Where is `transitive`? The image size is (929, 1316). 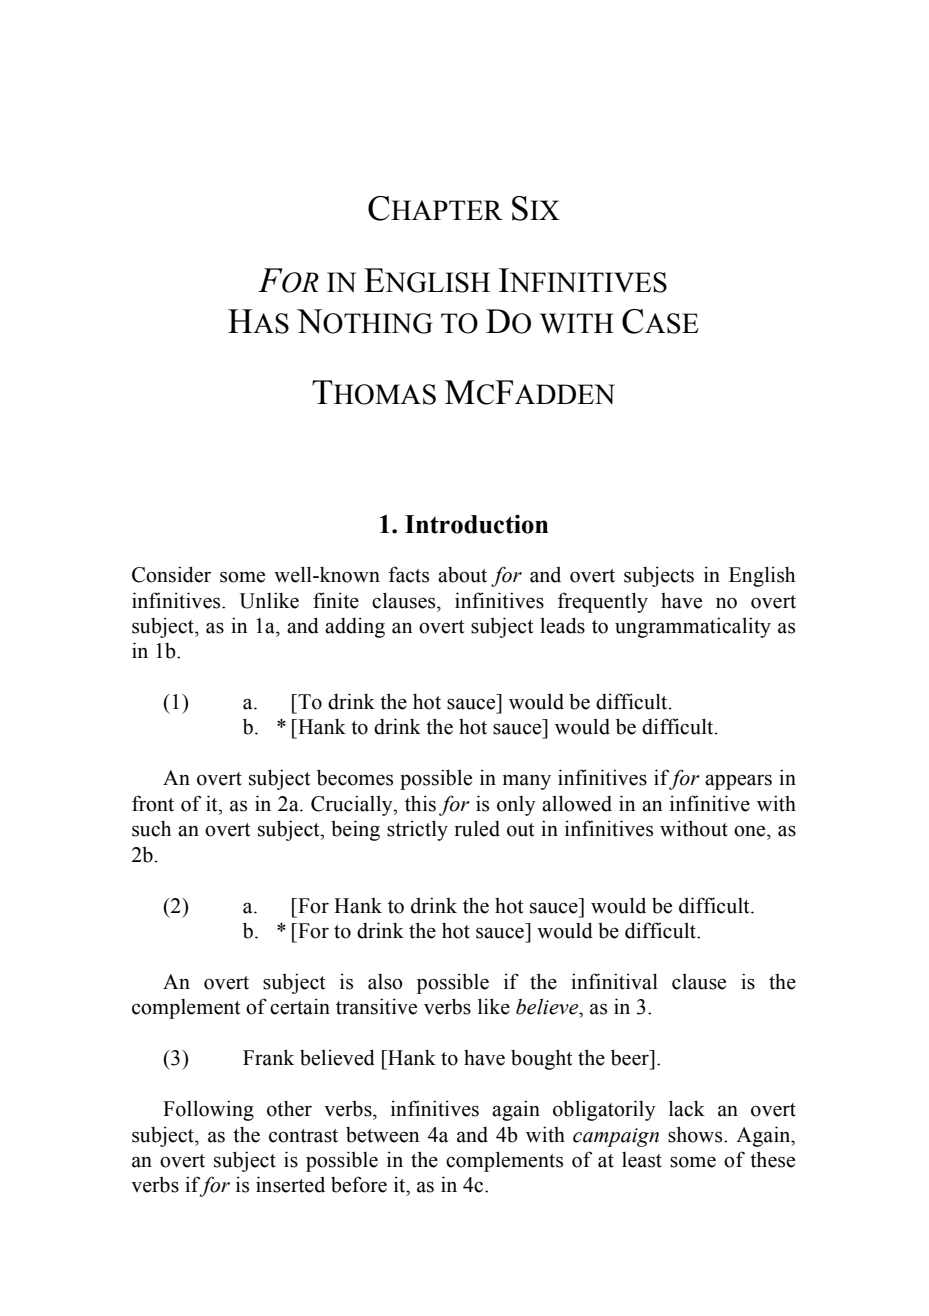 transitive is located at coordinates (376, 1006).
